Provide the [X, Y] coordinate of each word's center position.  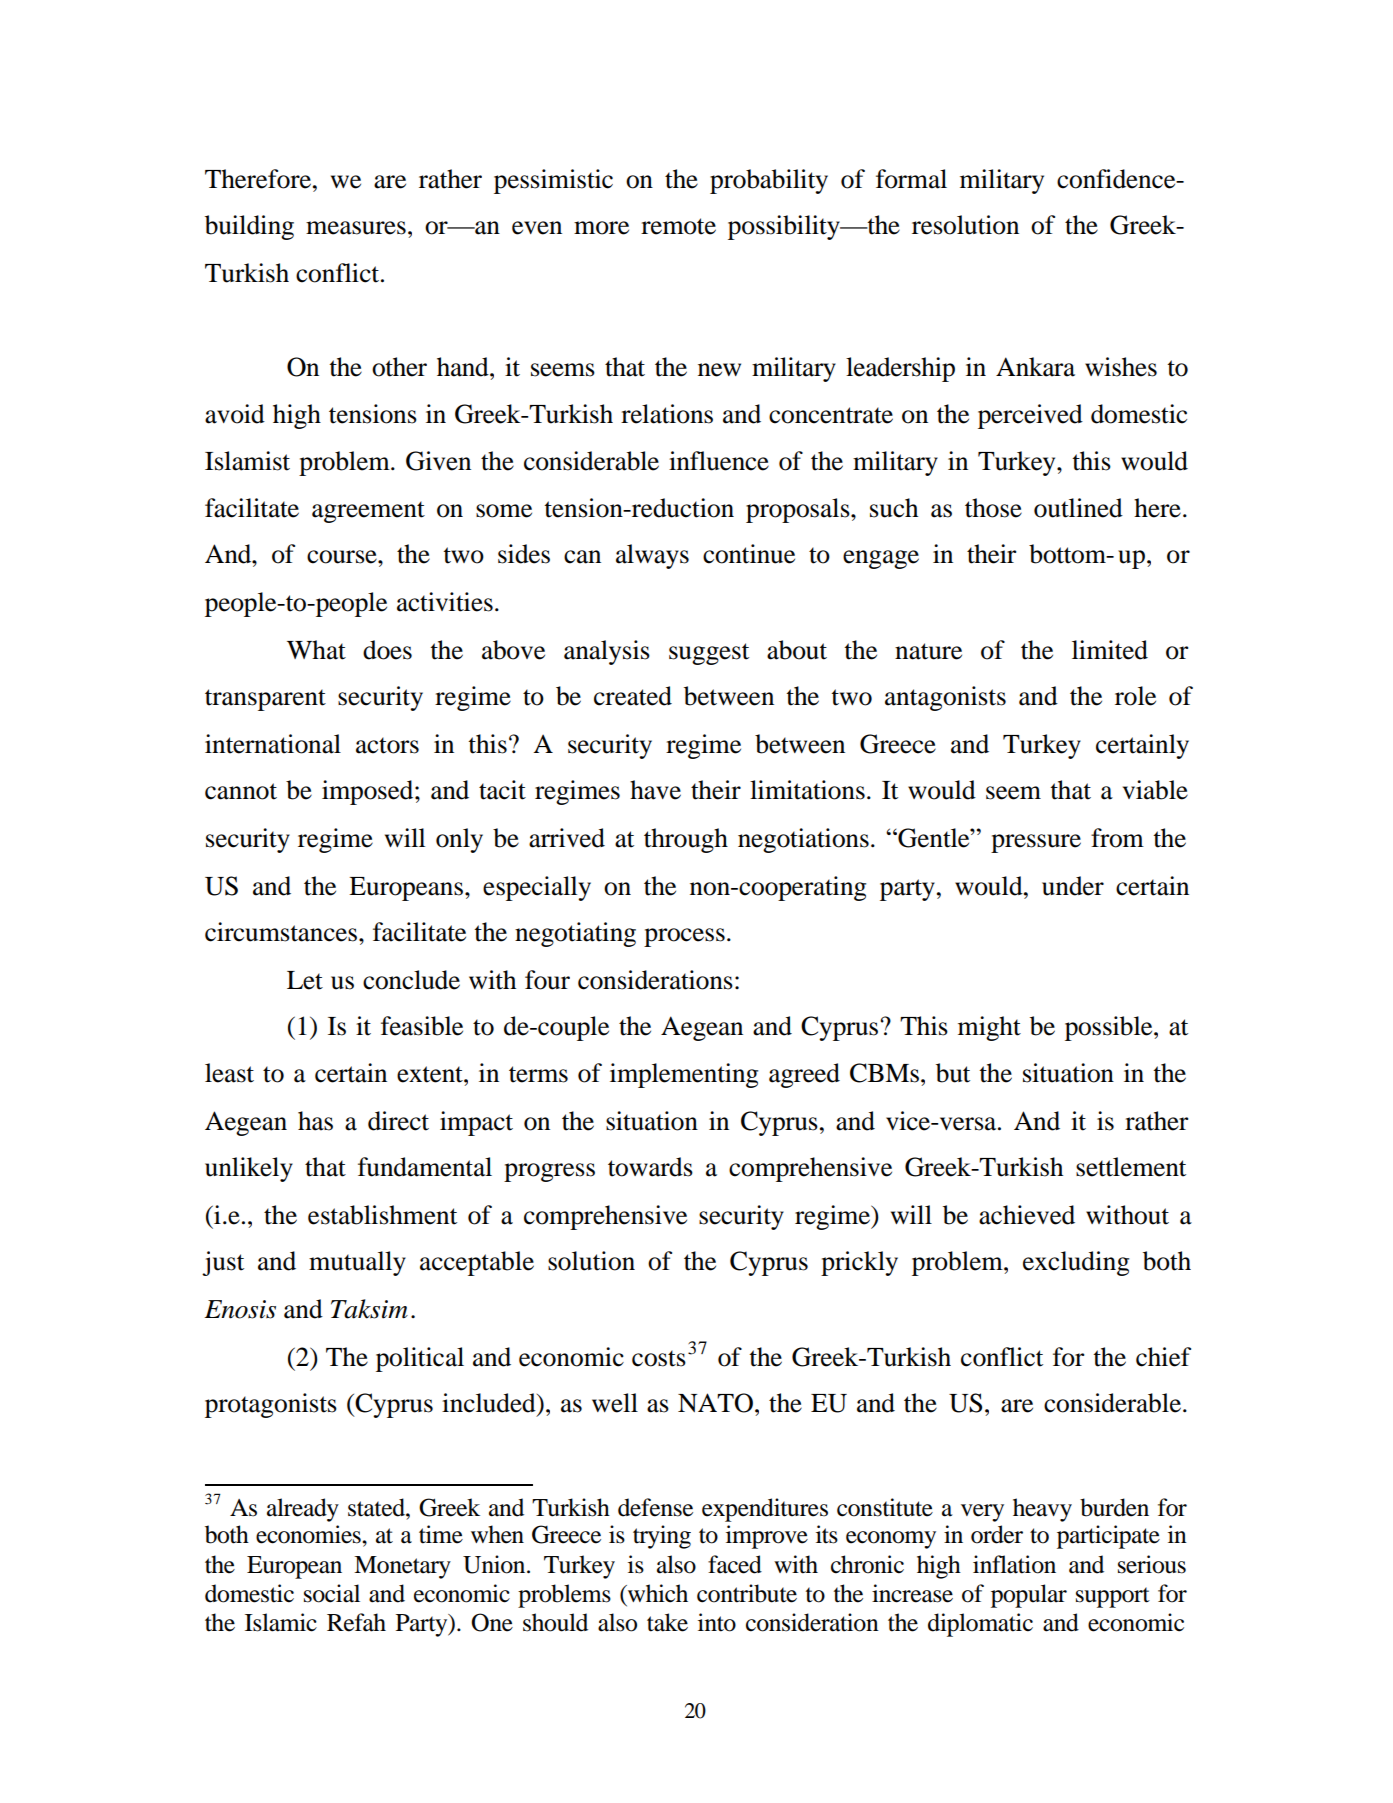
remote [678, 226]
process [684, 937]
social [332, 1593]
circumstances [282, 932]
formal [911, 179]
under [1073, 886]
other [399, 367]
